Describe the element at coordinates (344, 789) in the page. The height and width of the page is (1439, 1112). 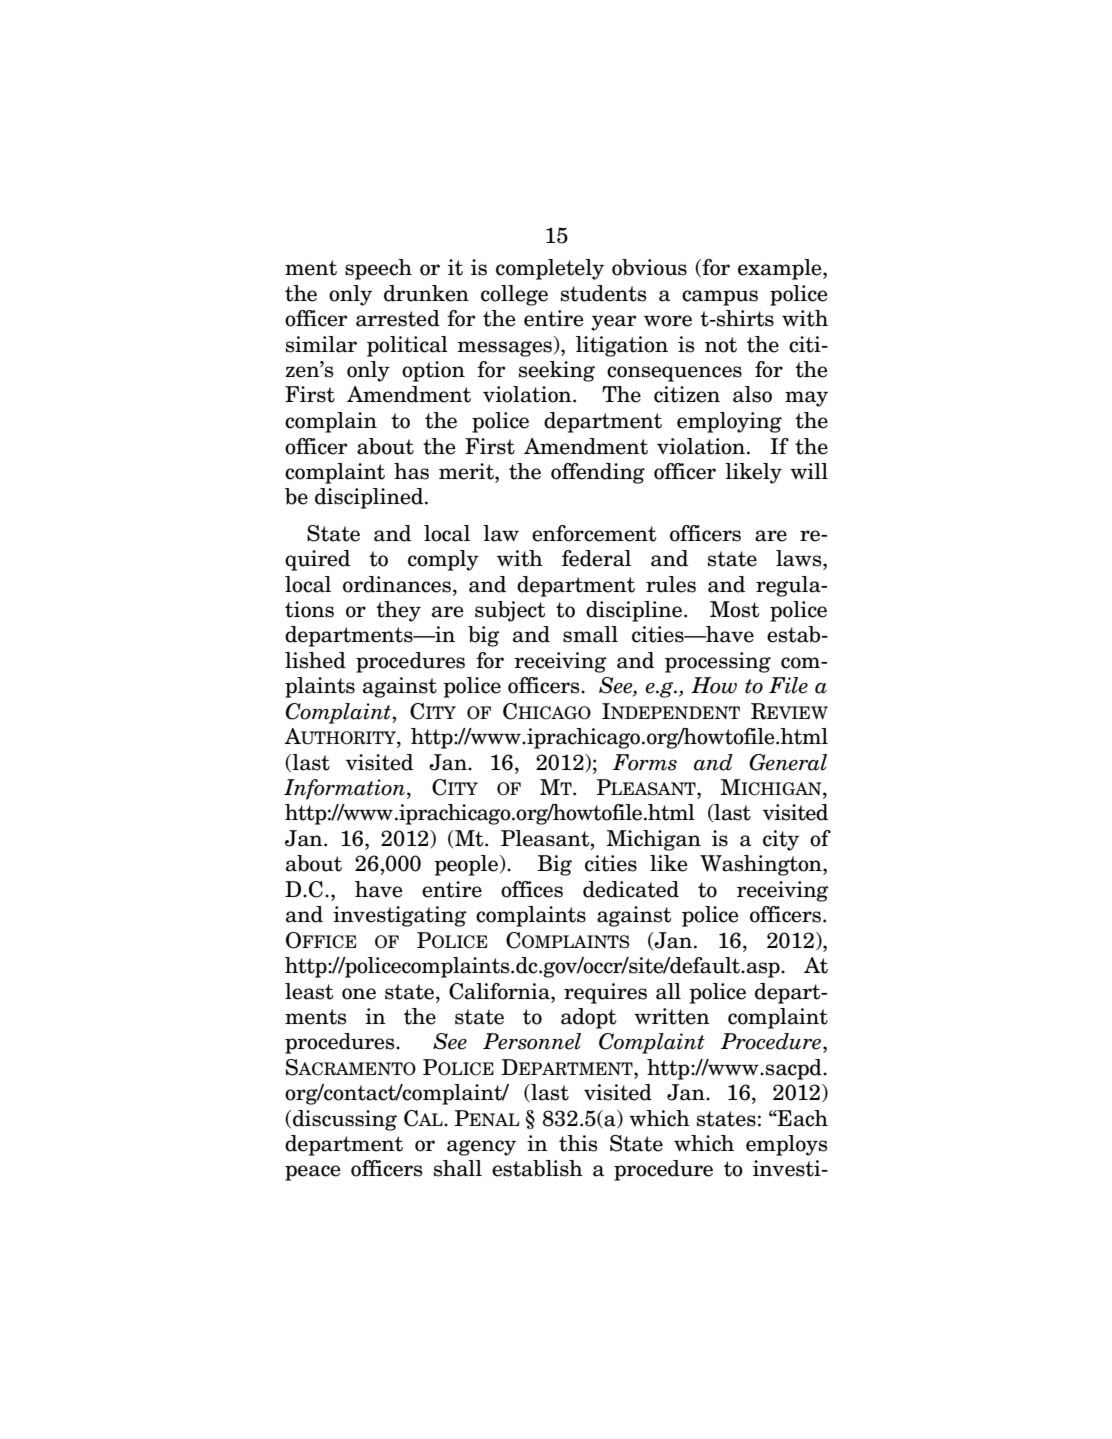
I see `Information` at that location.
